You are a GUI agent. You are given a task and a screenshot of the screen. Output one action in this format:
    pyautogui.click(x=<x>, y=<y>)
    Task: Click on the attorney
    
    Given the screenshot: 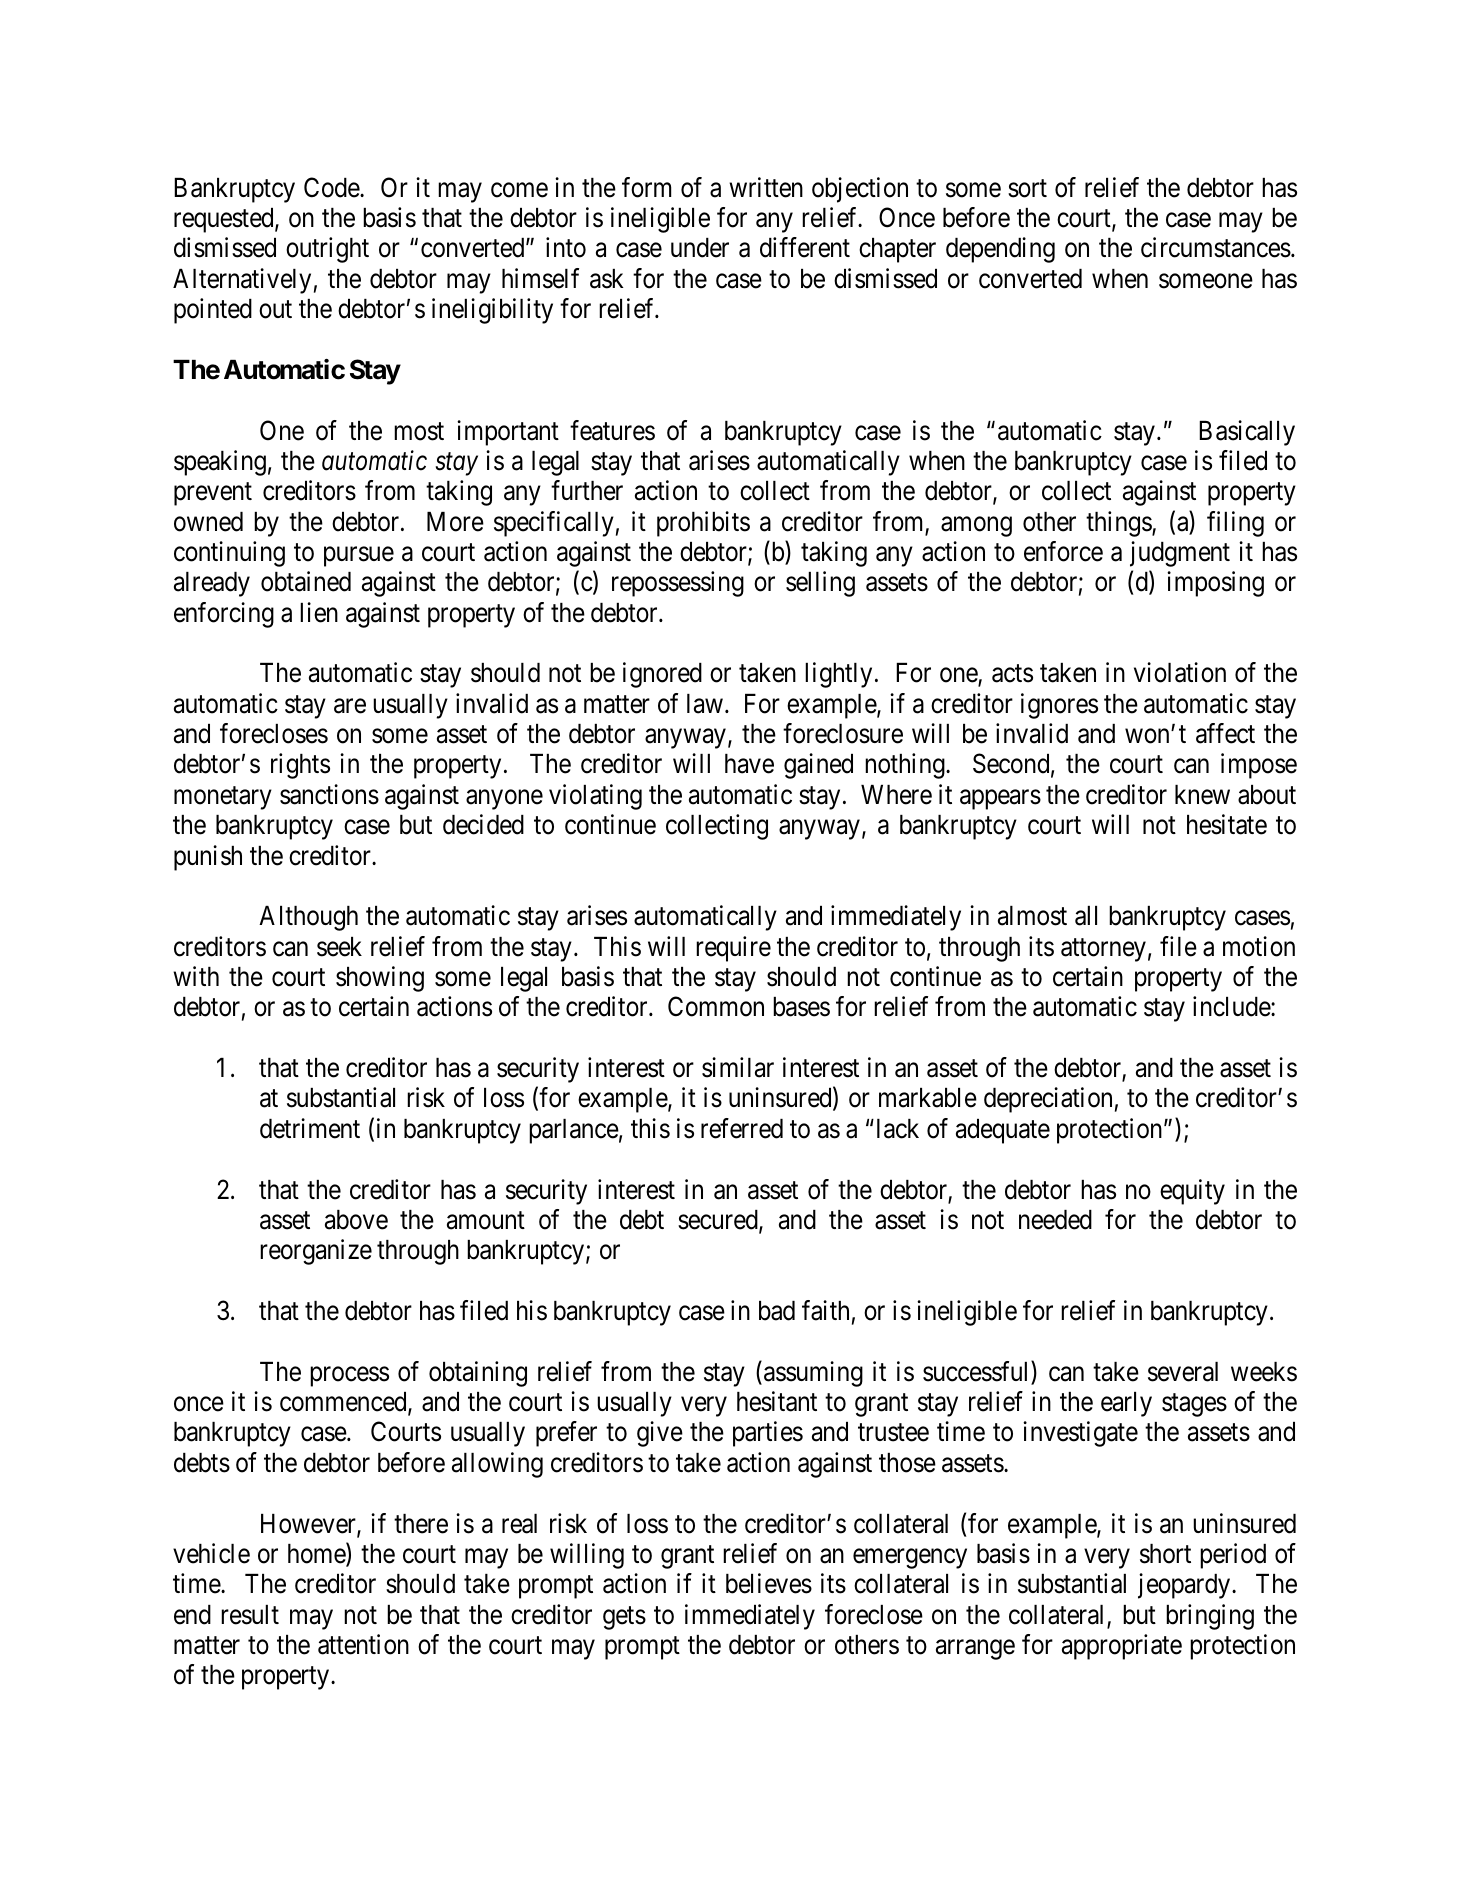 What is the action you would take?
    pyautogui.click(x=1103, y=950)
